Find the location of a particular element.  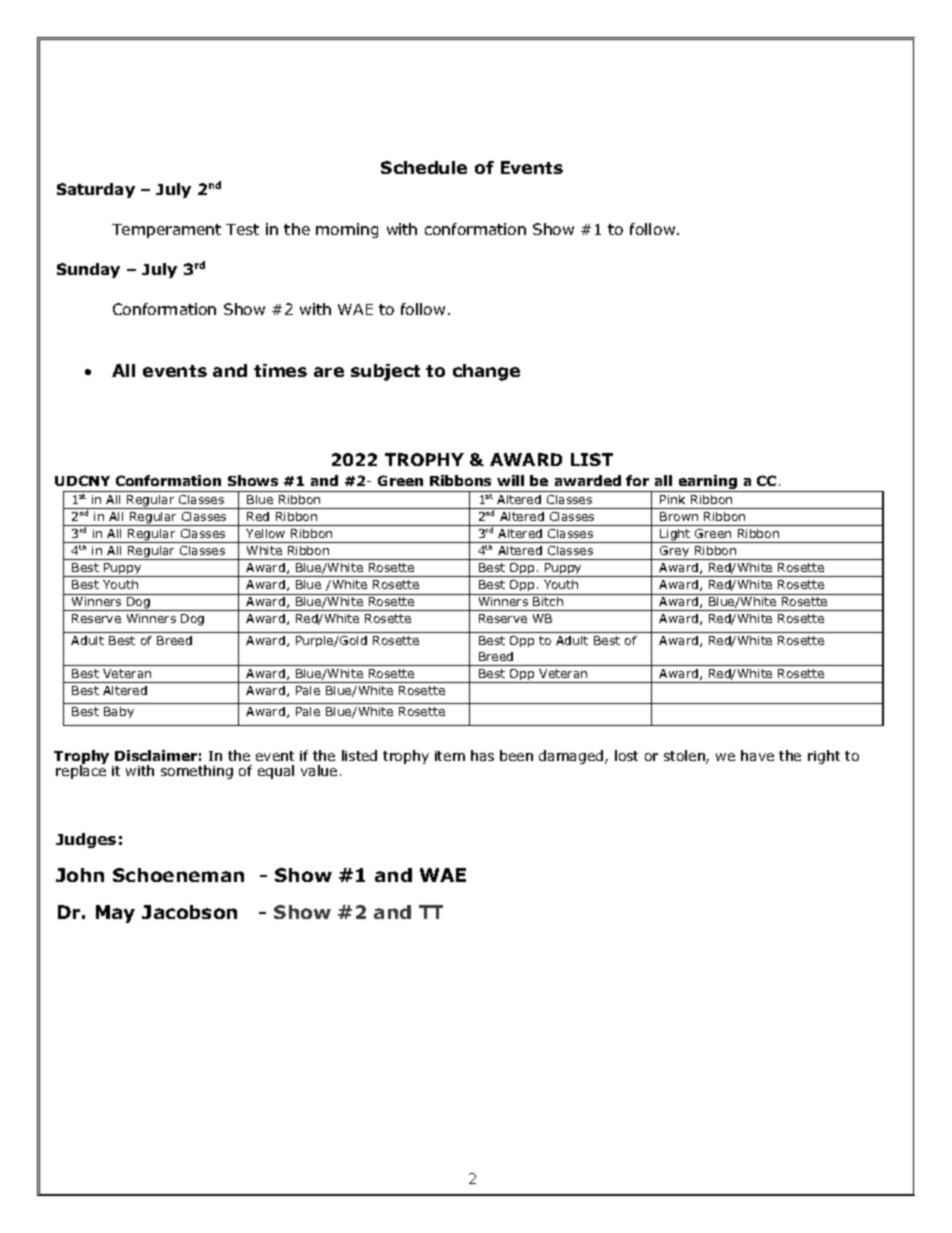

will is located at coordinates (510, 480).
